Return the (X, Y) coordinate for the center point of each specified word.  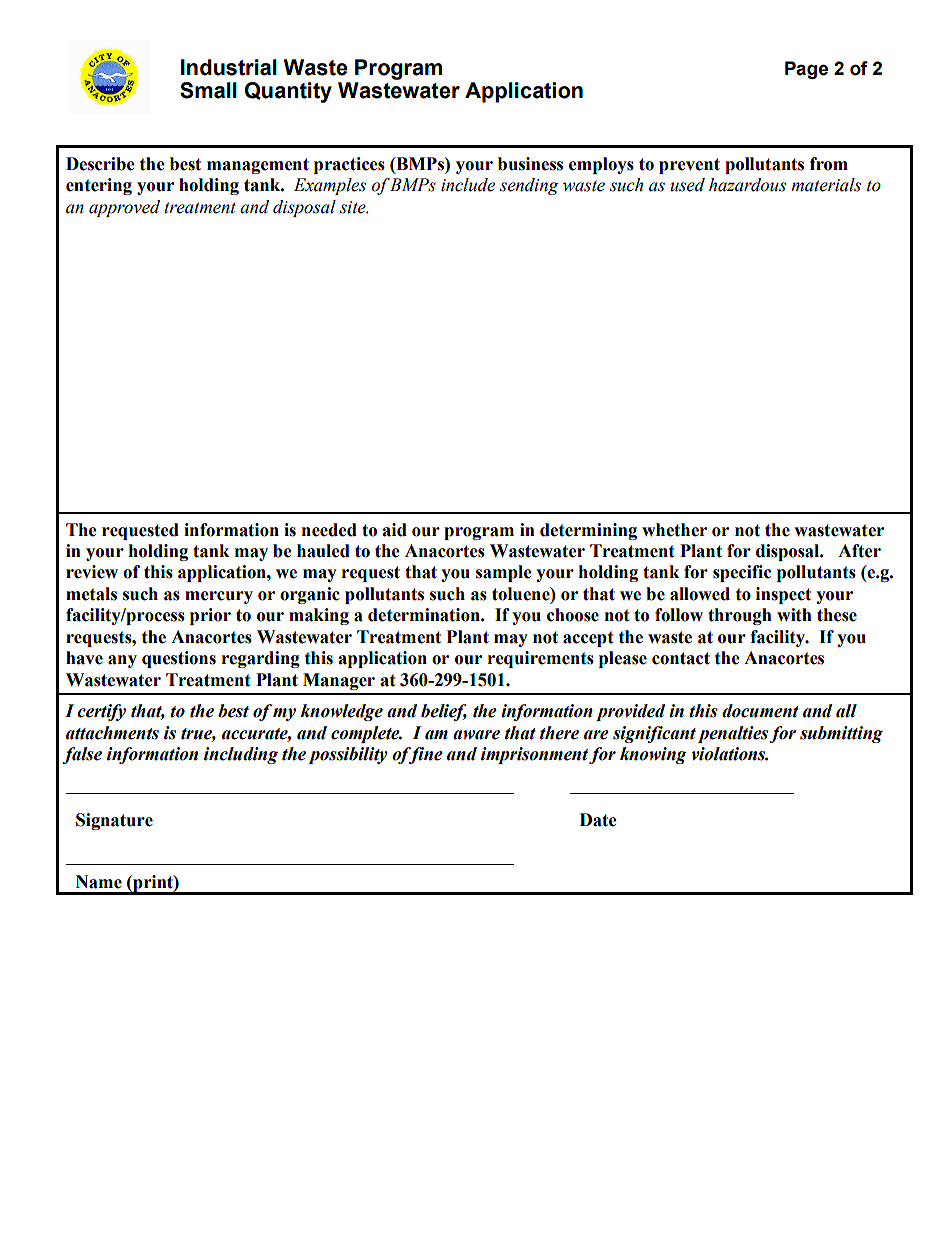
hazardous (747, 185)
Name (99, 882)
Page (806, 70)
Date (598, 820)
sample (504, 573)
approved (124, 208)
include (468, 185)
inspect (783, 595)
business (530, 164)
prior (210, 616)
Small (208, 90)
